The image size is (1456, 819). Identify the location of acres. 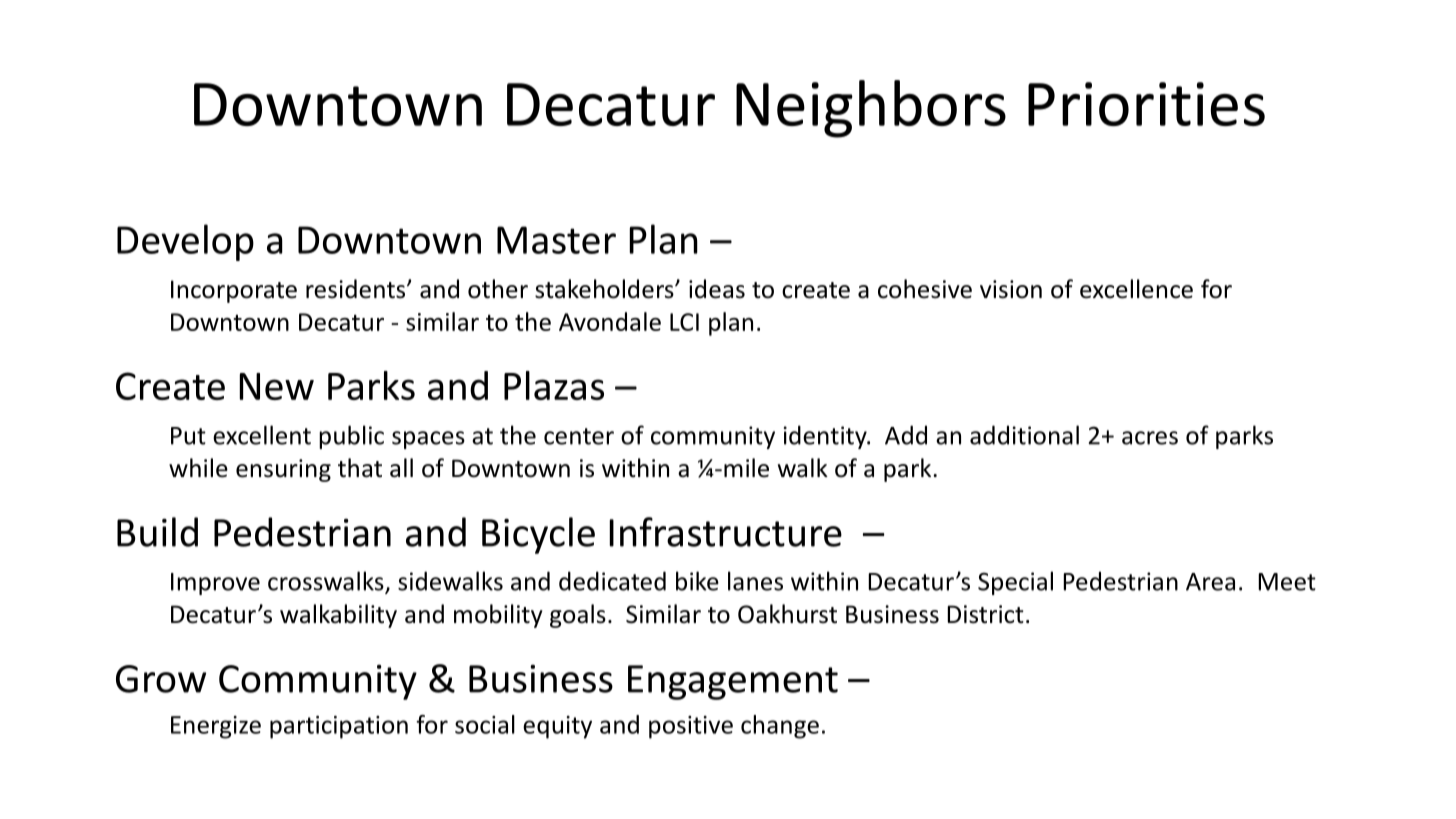
(1150, 438).
